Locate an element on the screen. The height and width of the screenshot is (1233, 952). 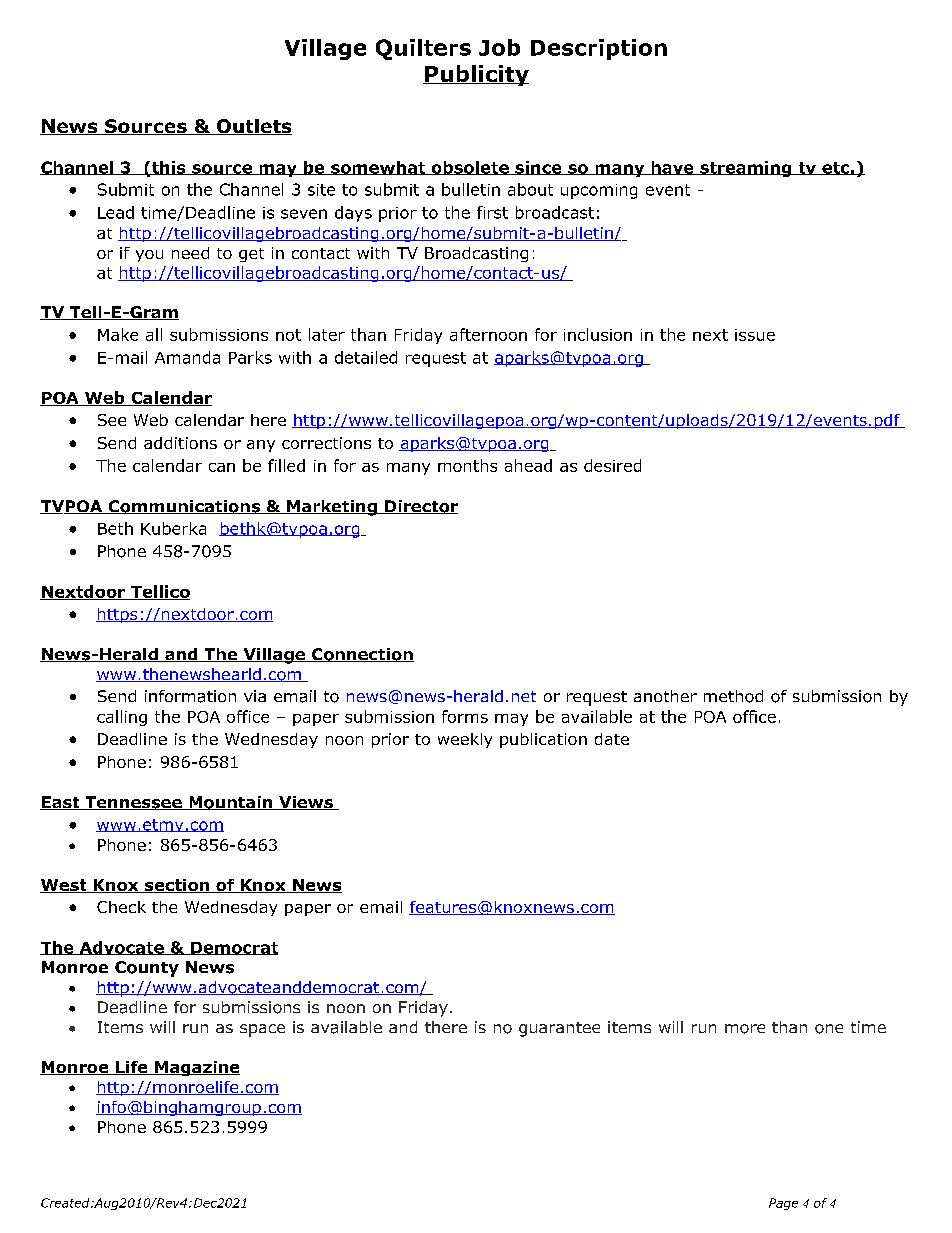
Quilters is located at coordinates (423, 49).
